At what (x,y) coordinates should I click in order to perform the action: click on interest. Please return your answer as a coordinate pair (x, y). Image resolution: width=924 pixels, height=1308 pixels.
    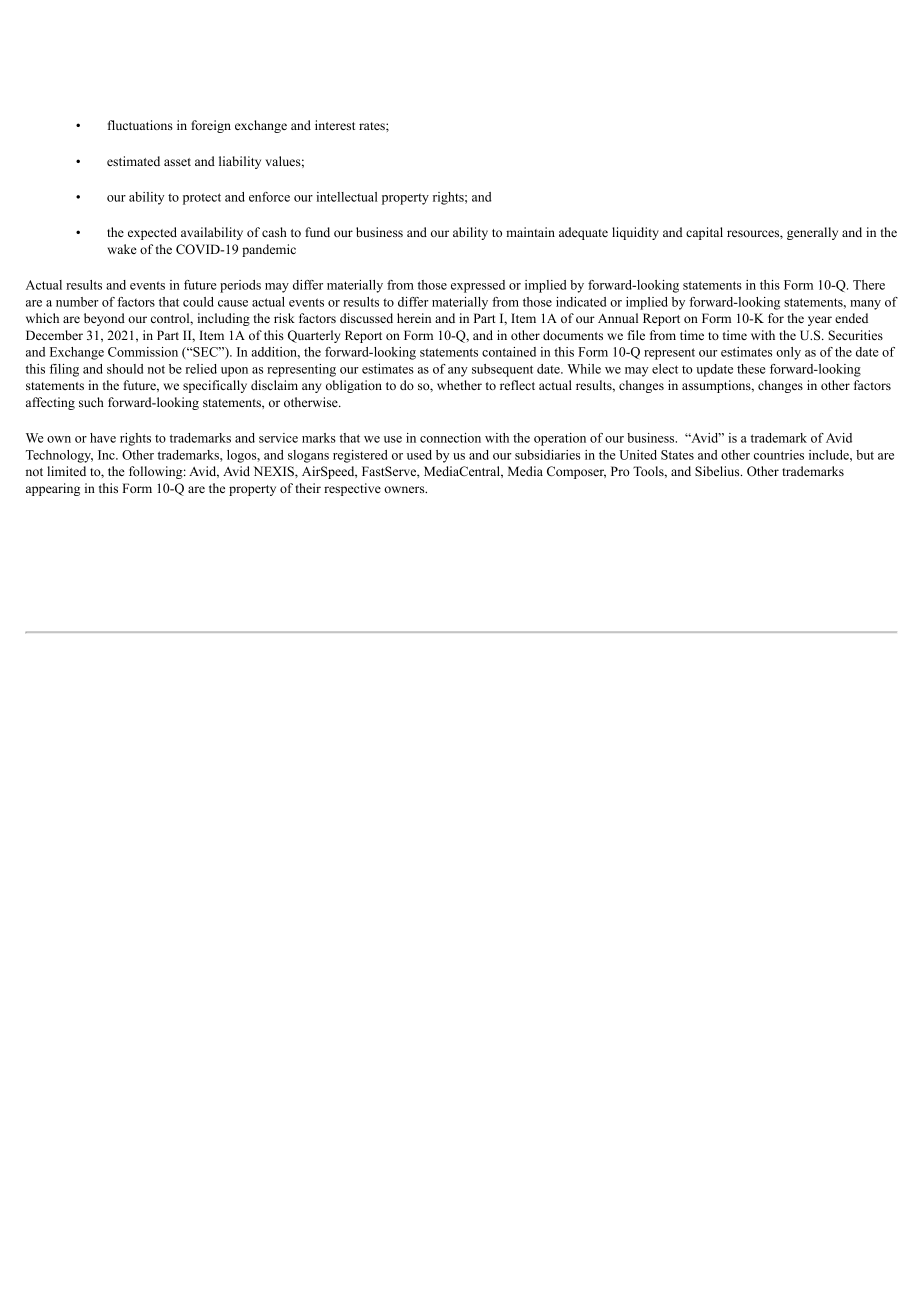
    Looking at the image, I should click on (335, 125).
